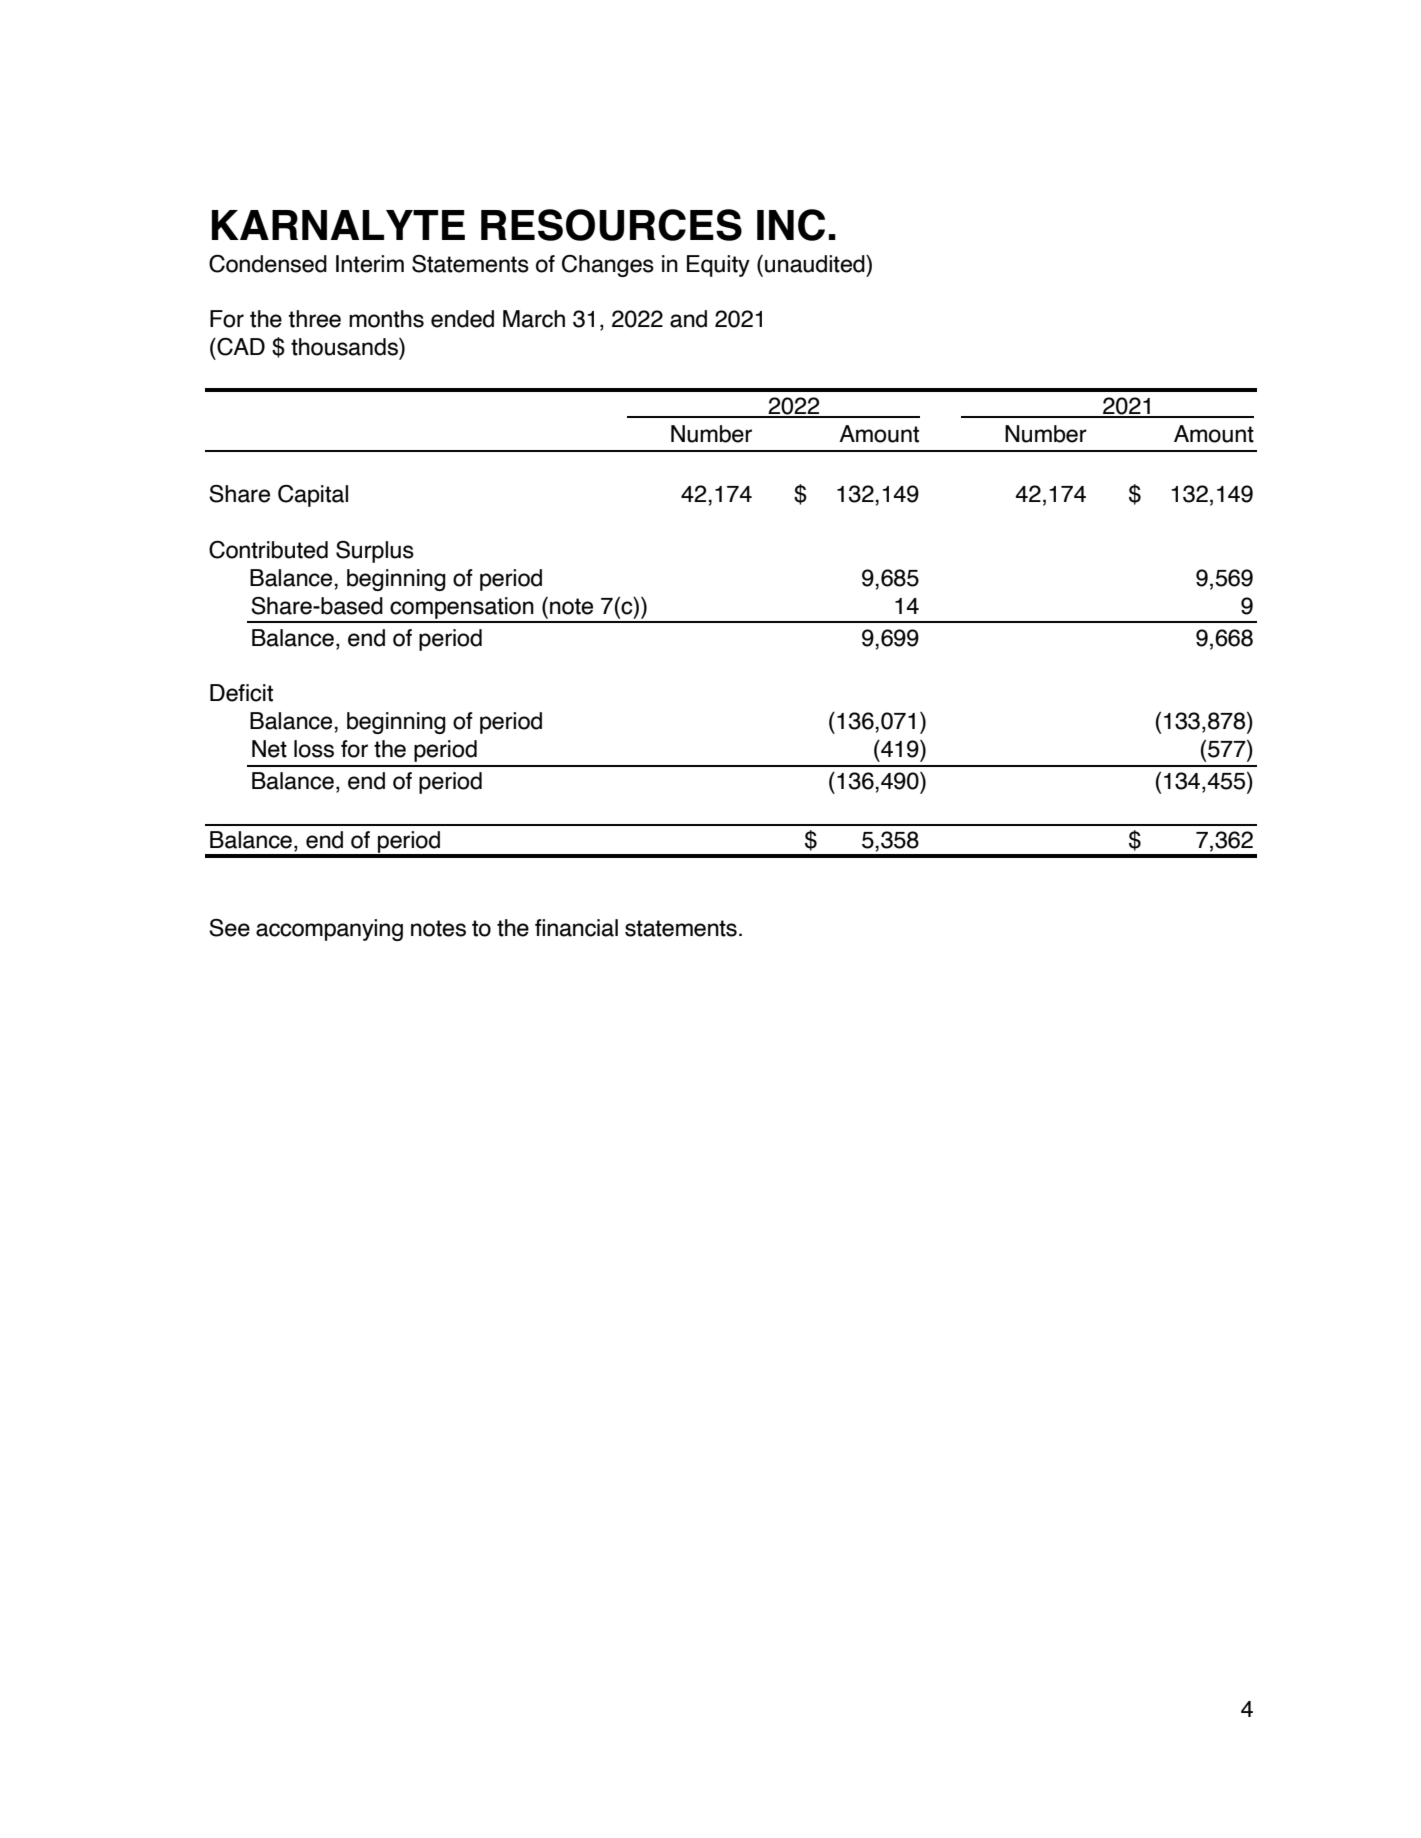 Image resolution: width=1421 pixels, height=1838 pixels. What do you see at coordinates (608, 266) in the document?
I see `Changes` at bounding box center [608, 266].
